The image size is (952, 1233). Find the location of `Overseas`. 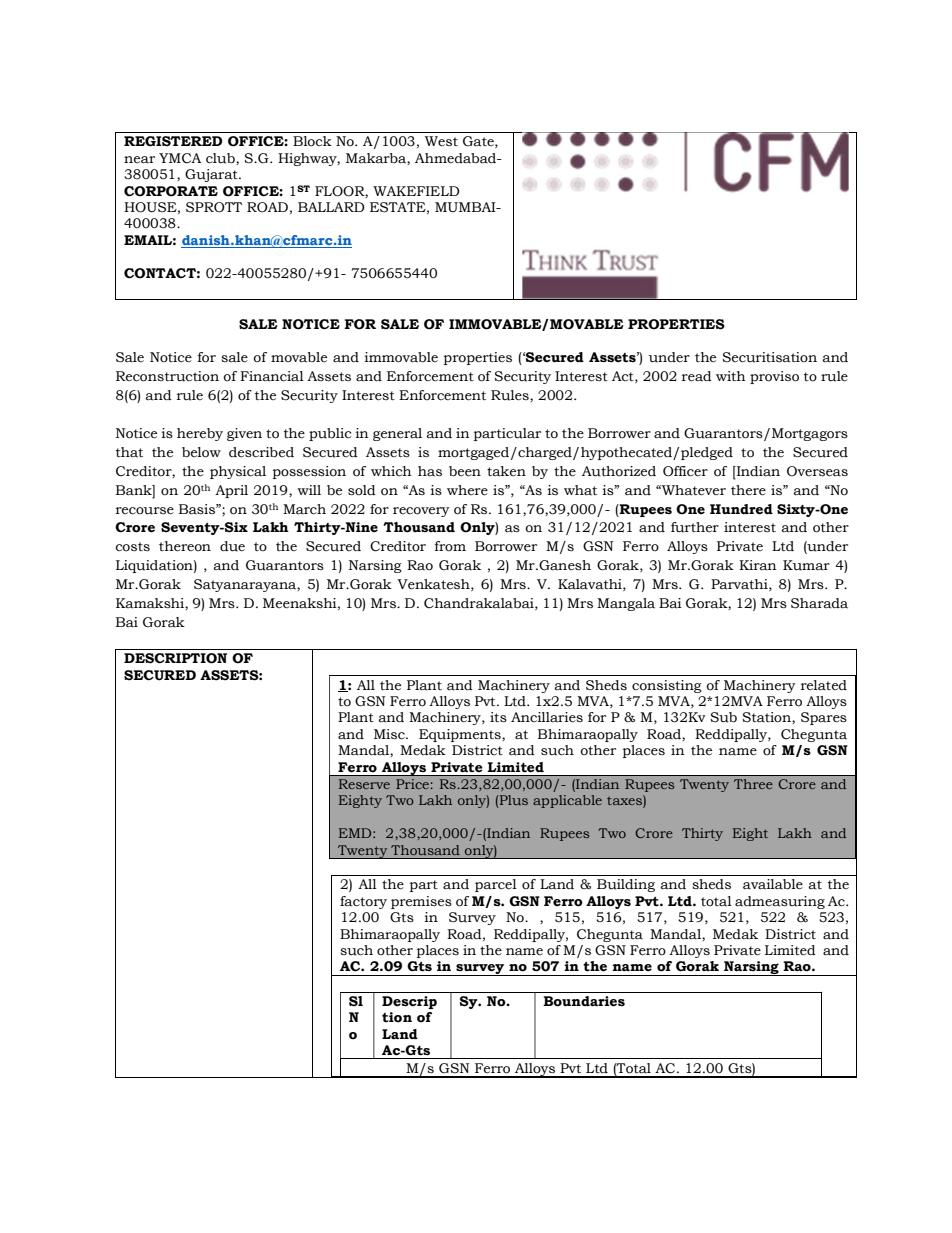

Overseas is located at coordinates (817, 471).
